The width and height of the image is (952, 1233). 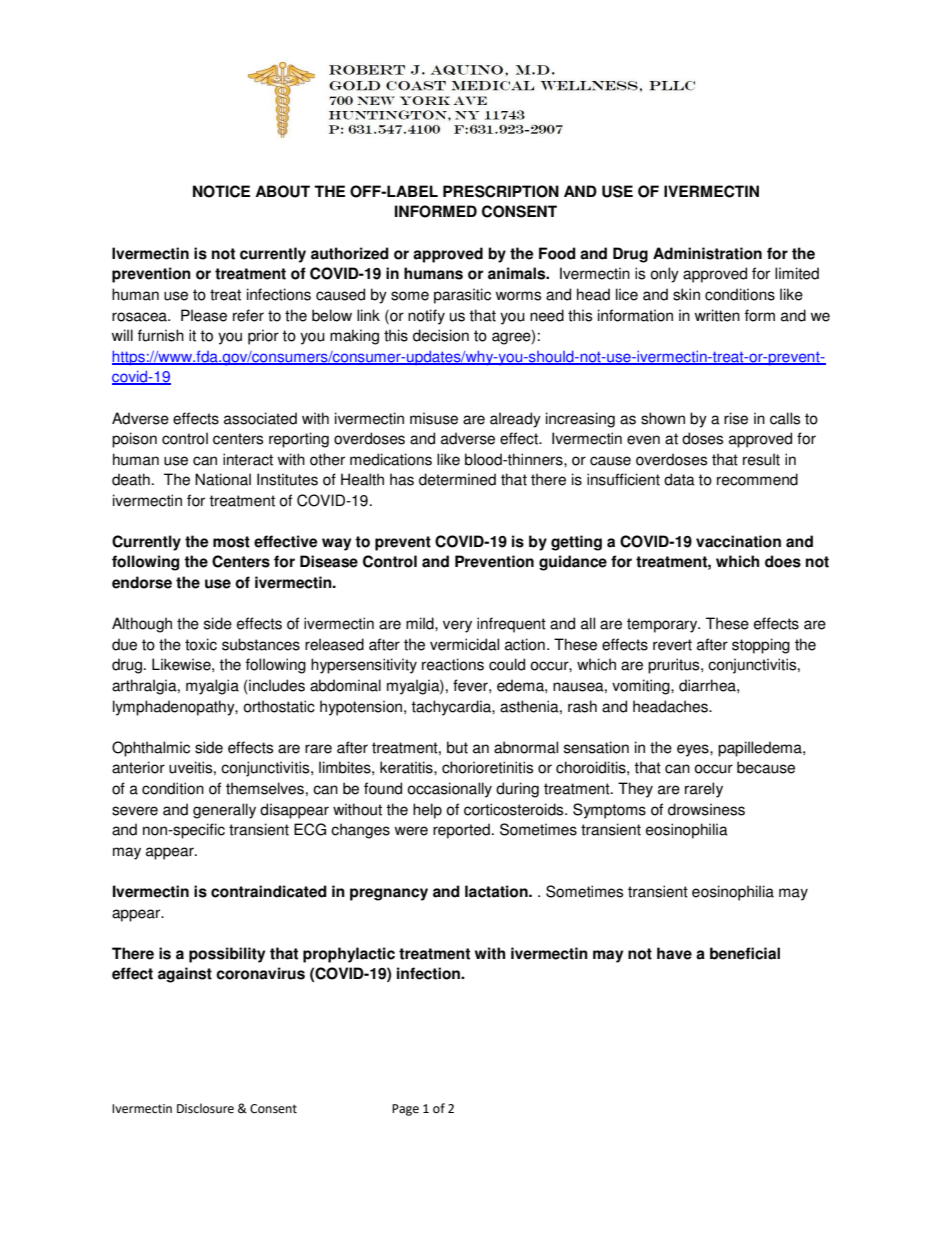 What do you see at coordinates (434, 418) in the image?
I see `misuse` at bounding box center [434, 418].
